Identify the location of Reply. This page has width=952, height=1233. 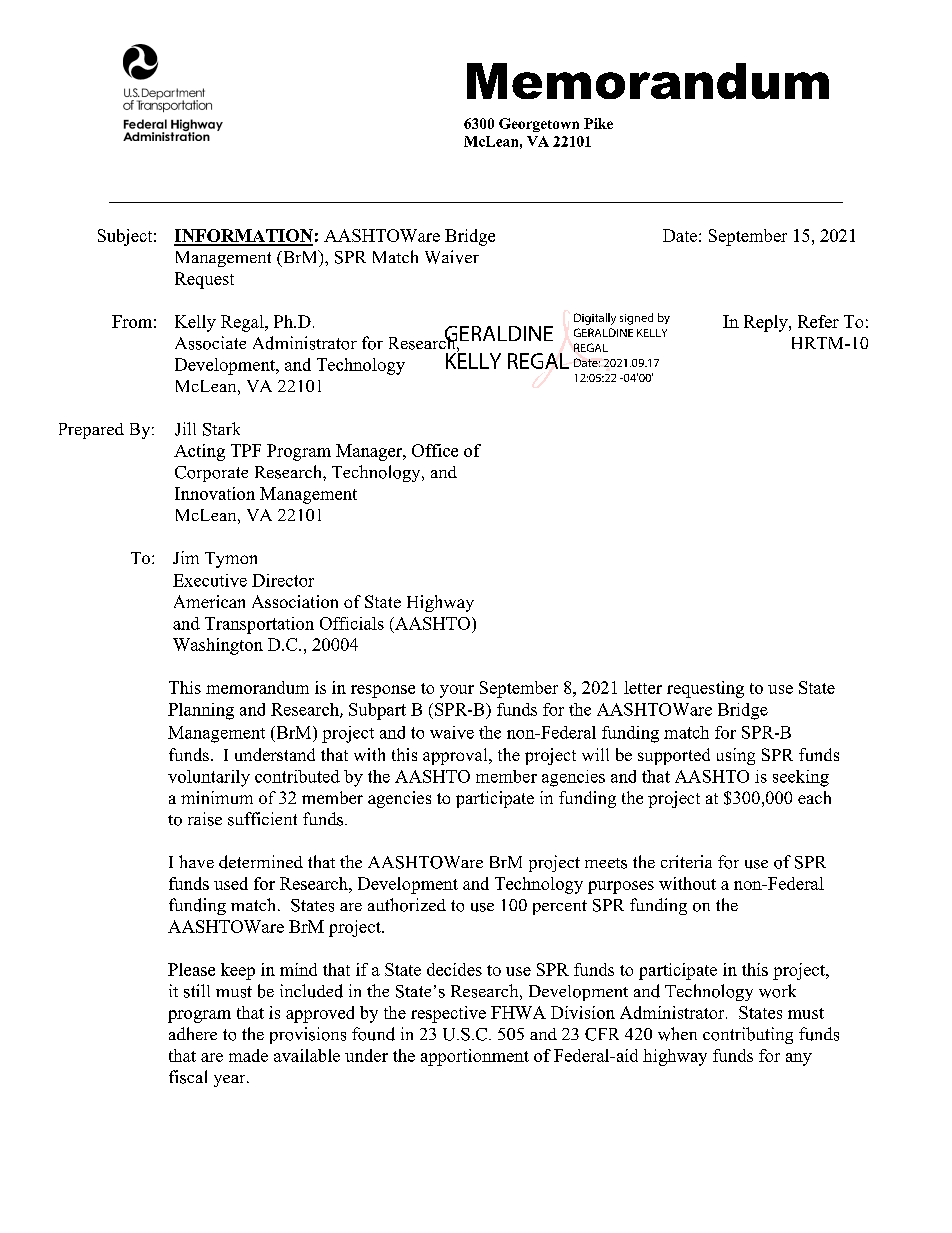
(767, 323).
